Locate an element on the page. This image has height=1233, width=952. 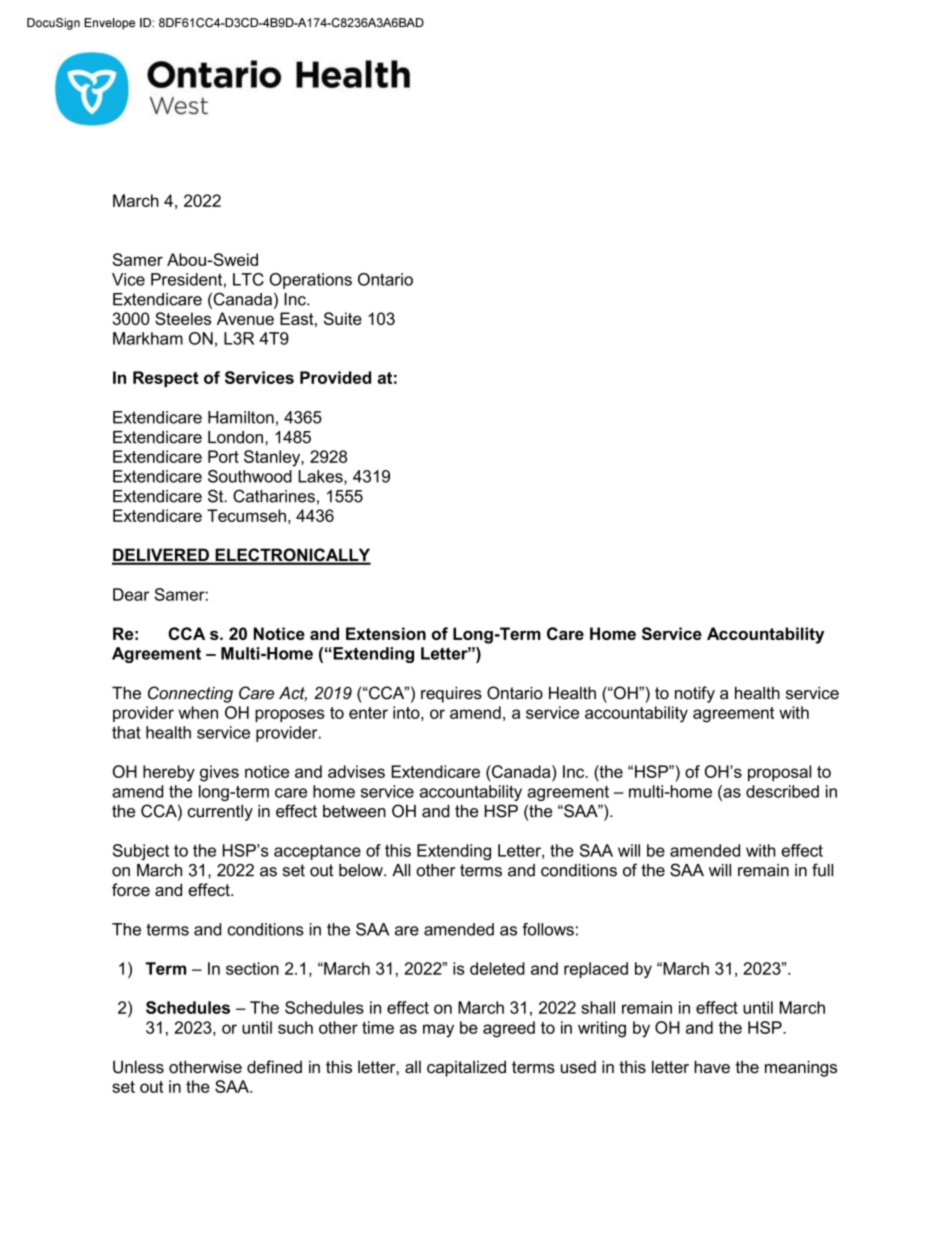
Extension is located at coordinates (386, 633).
